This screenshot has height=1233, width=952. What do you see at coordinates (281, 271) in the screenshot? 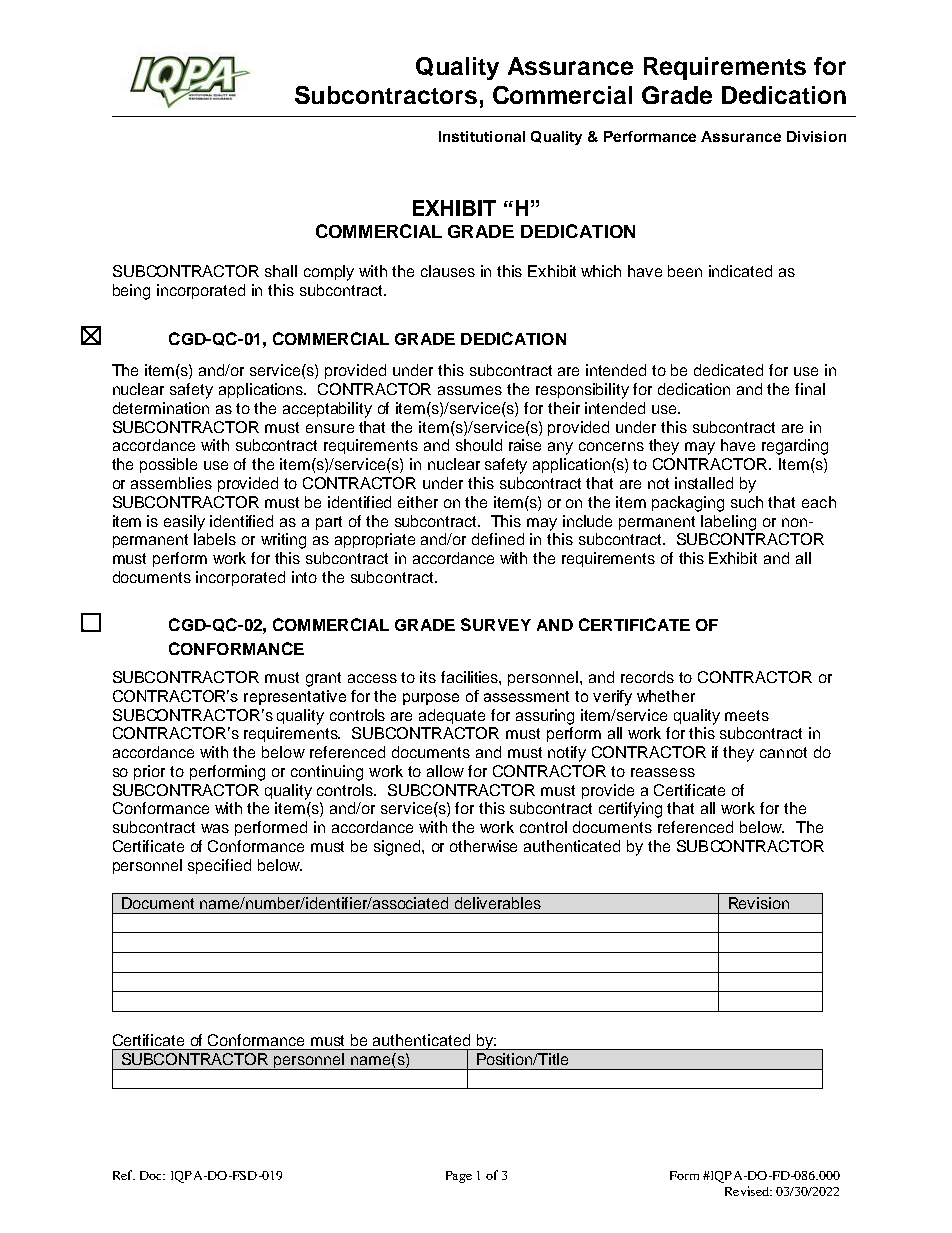
I see `shall` at bounding box center [281, 271].
